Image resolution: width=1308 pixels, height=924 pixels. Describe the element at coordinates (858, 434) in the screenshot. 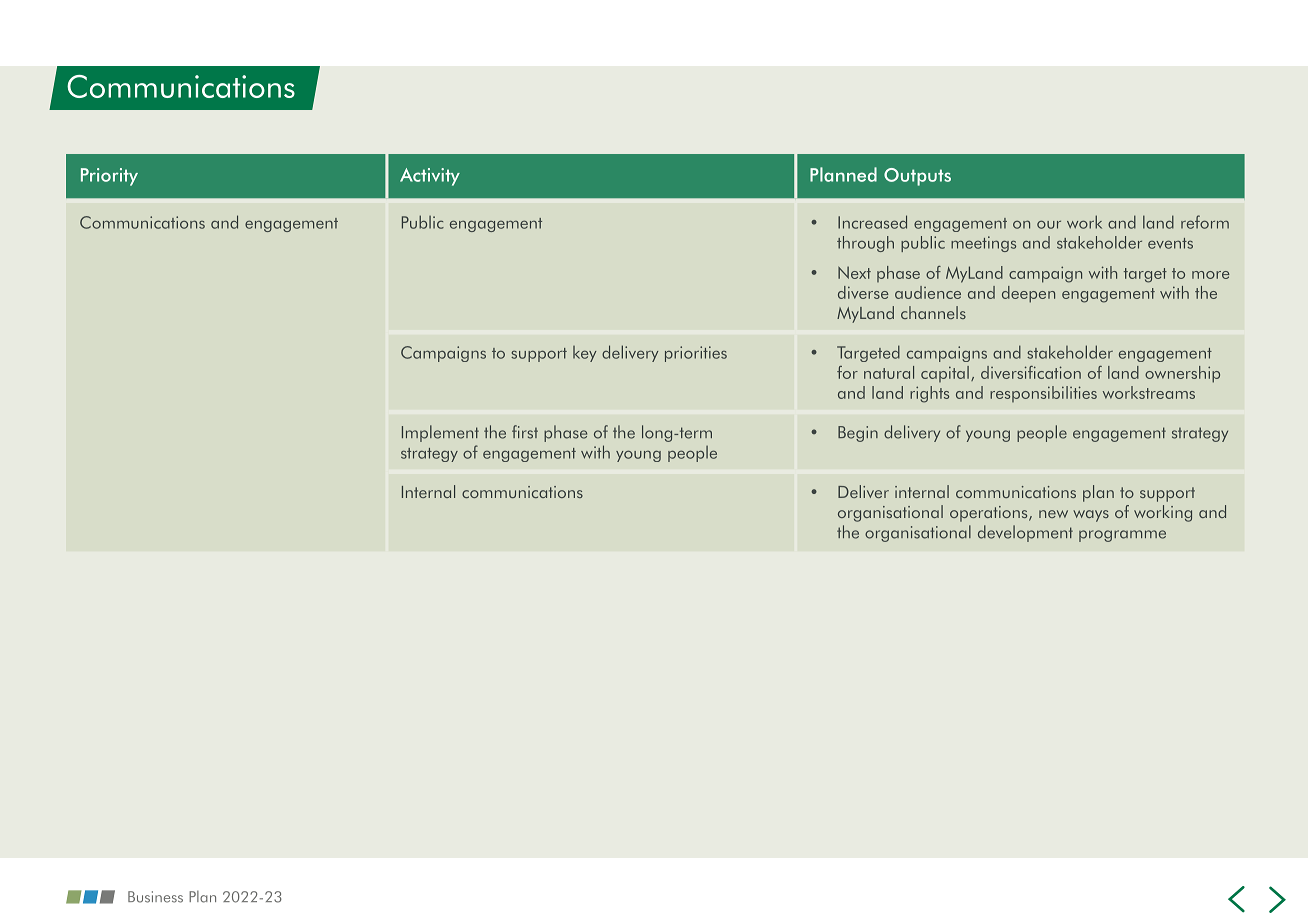

I see `Begin` at that location.
